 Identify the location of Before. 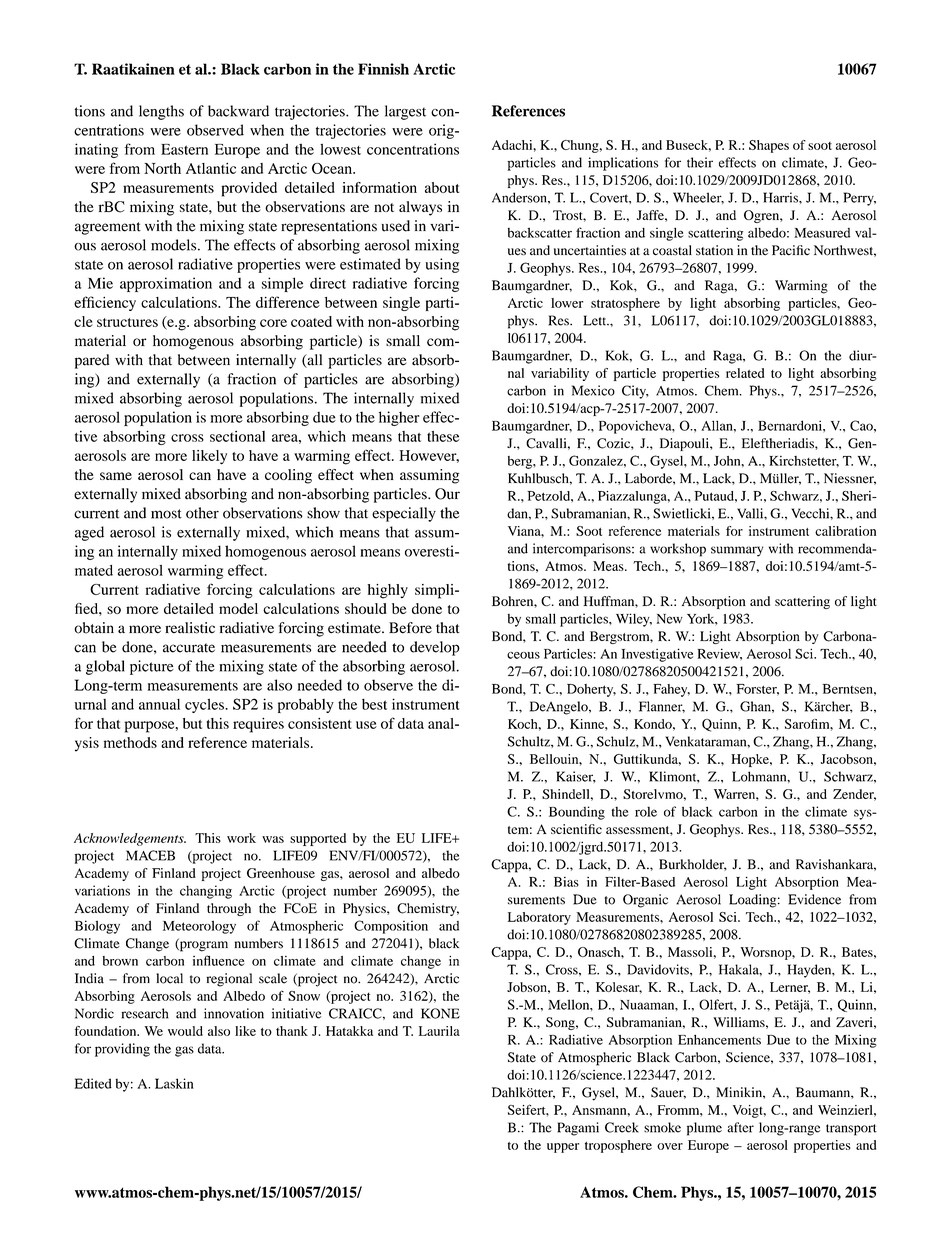
(410, 628).
